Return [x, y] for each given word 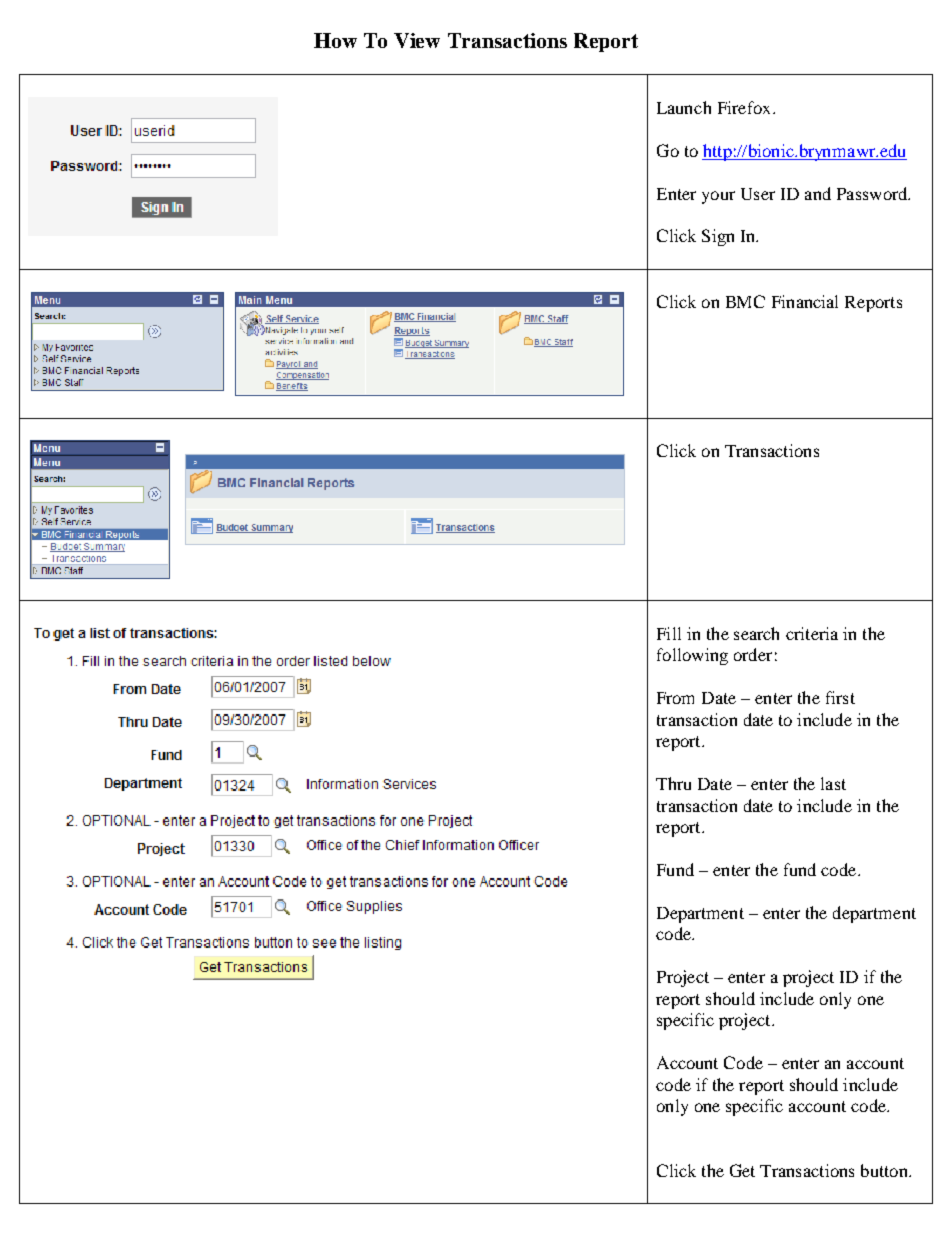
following [692, 656]
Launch [684, 107]
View [417, 40]
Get [742, 1170]
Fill [669, 633]
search [756, 633]
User [758, 194]
